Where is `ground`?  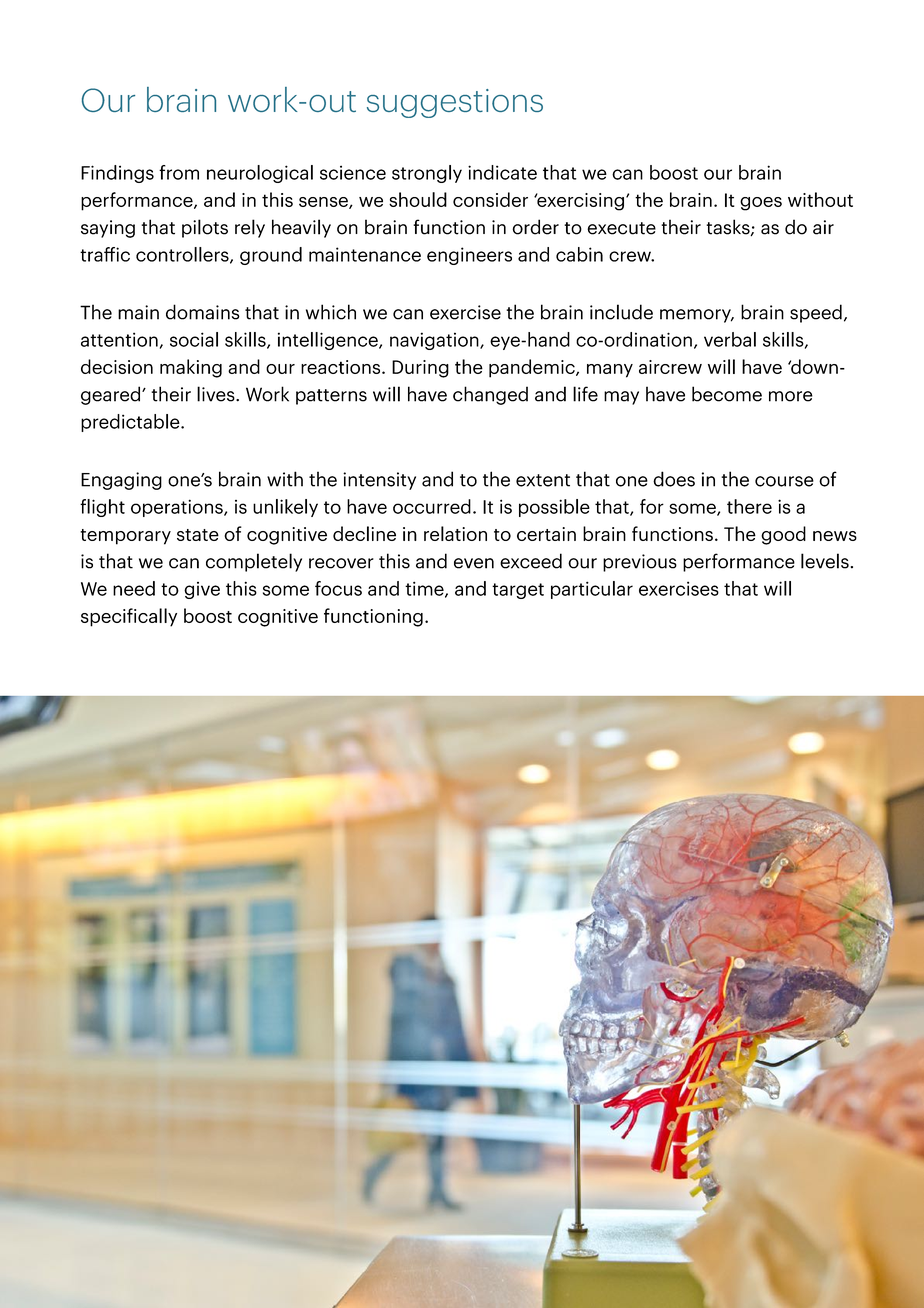 ground is located at coordinates (271, 256).
